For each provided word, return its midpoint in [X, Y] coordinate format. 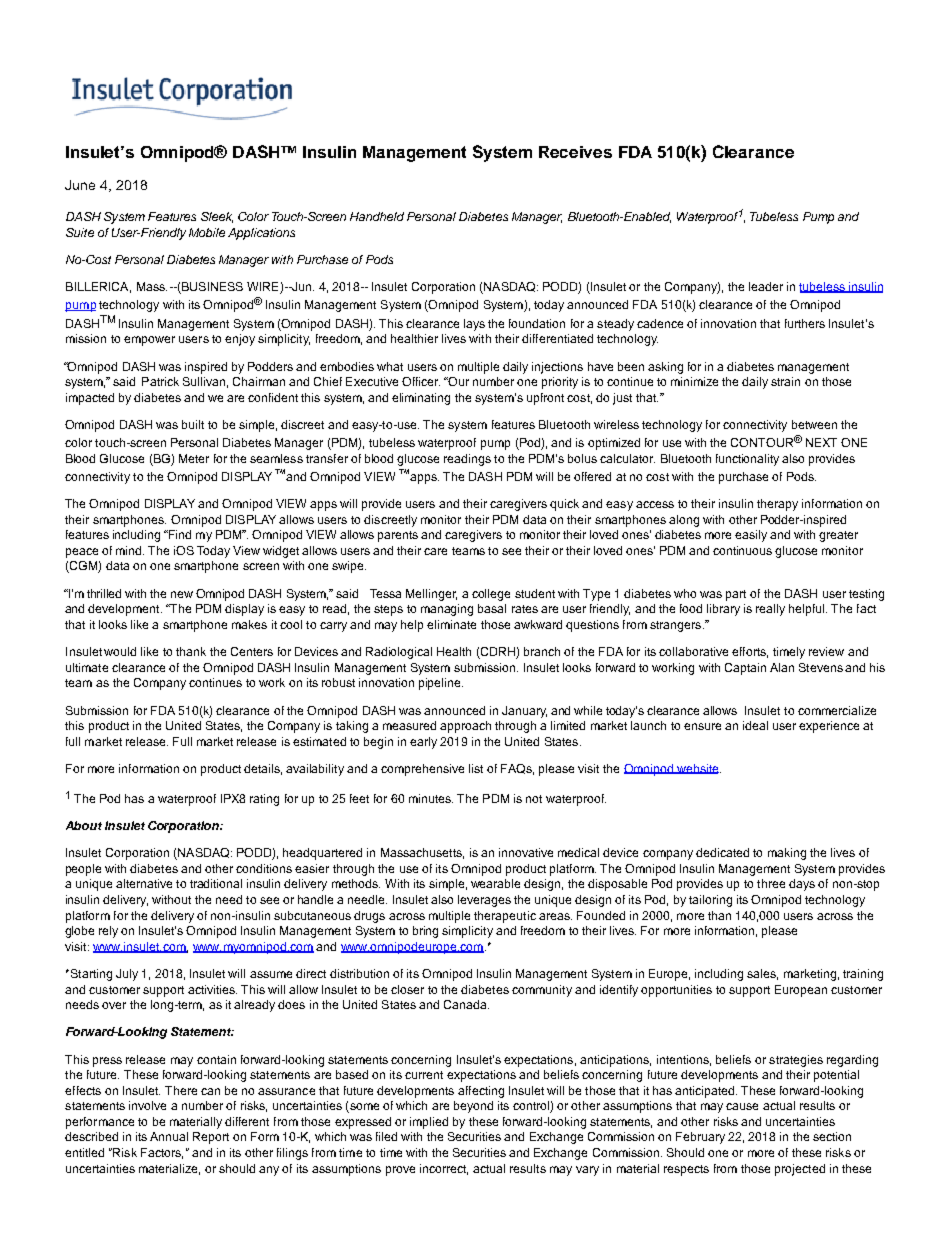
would [120, 651]
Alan [782, 667]
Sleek [217, 217]
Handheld [377, 216]
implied [429, 1123]
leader [766, 286]
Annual [169, 1136]
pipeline [441, 684]
